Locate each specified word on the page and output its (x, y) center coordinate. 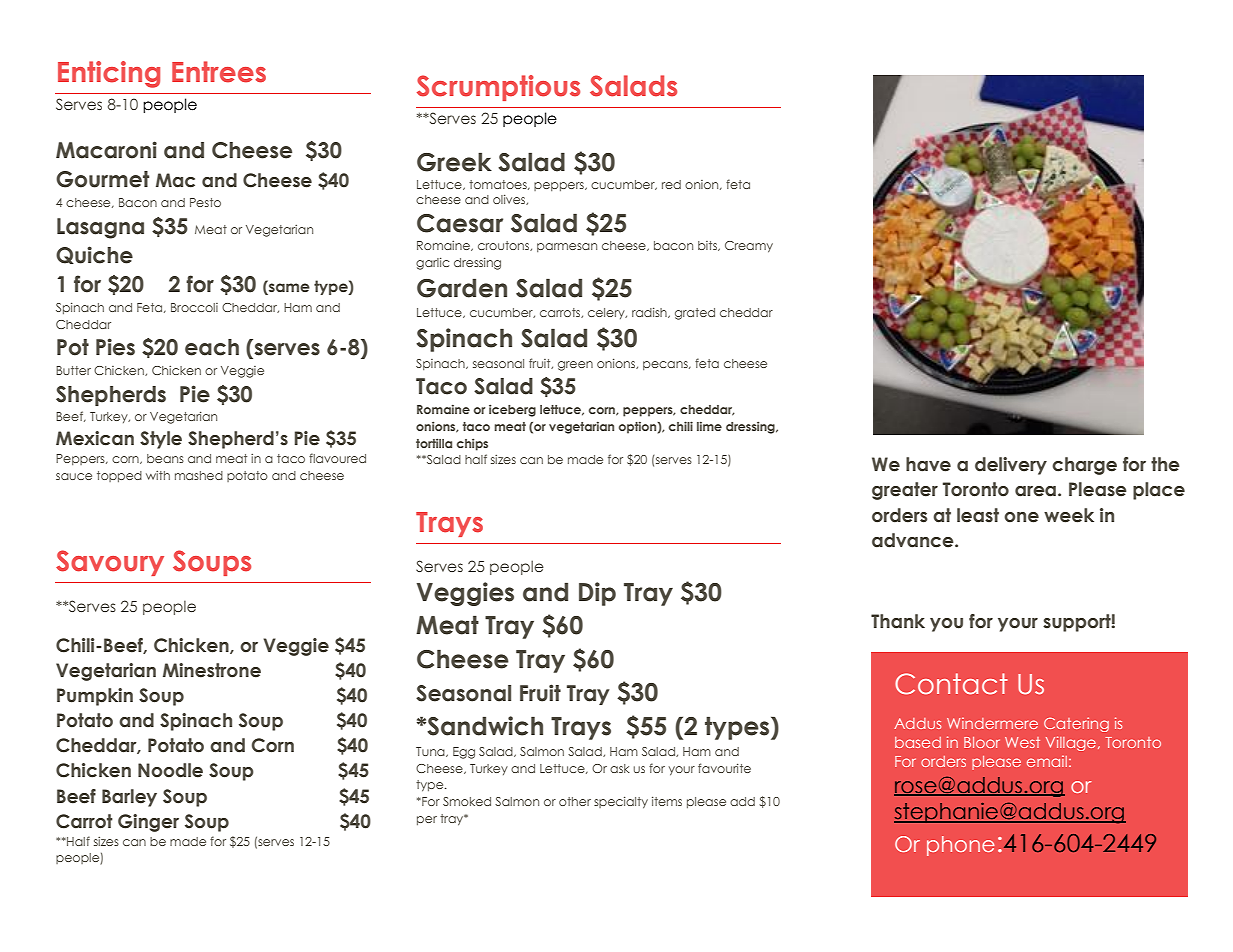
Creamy (749, 247)
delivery (1011, 466)
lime (709, 426)
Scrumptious (498, 88)
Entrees (219, 72)
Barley (129, 798)
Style (161, 440)
